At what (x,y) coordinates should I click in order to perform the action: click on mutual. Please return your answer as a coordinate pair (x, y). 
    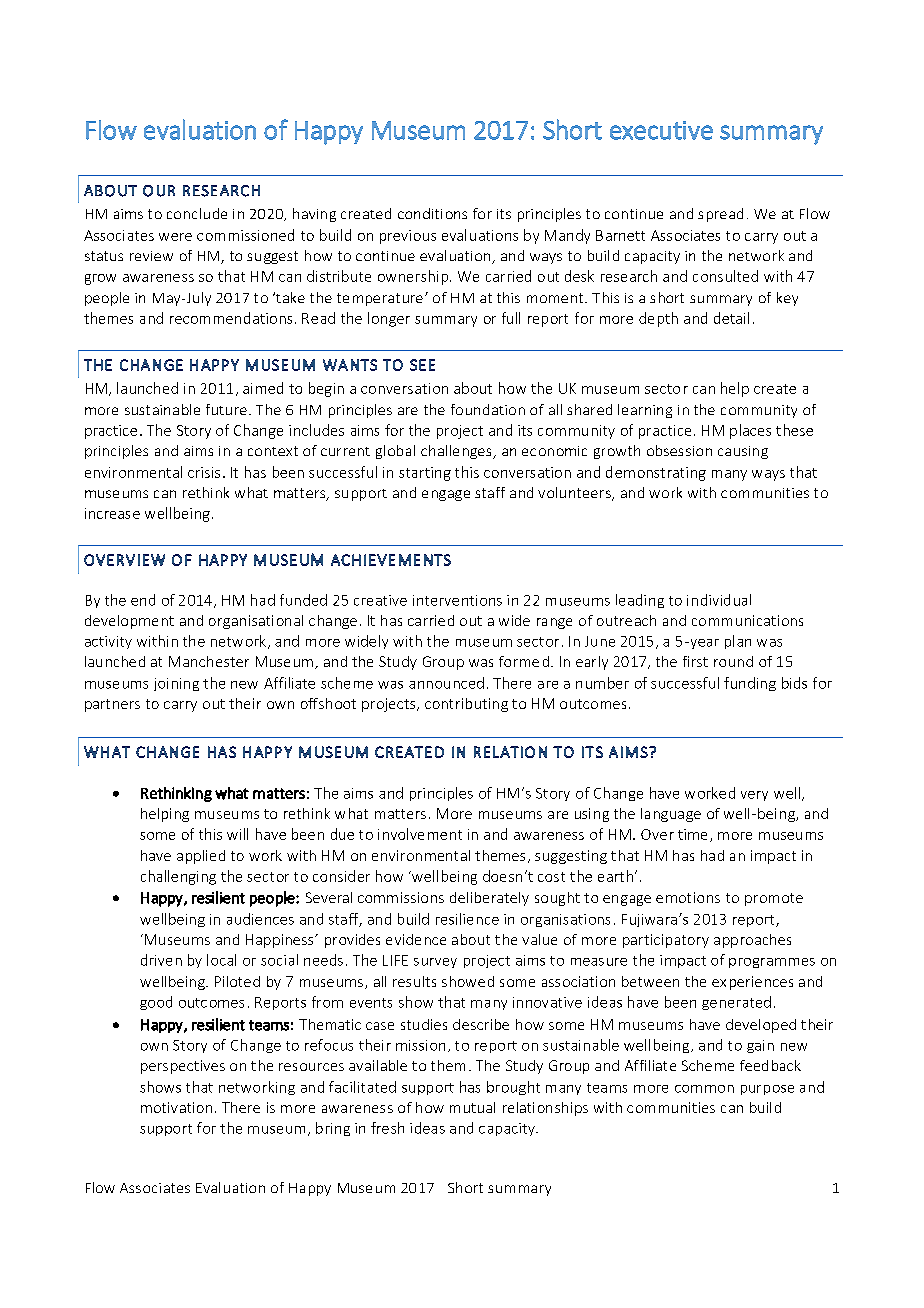
    Looking at the image, I should click on (472, 1107).
